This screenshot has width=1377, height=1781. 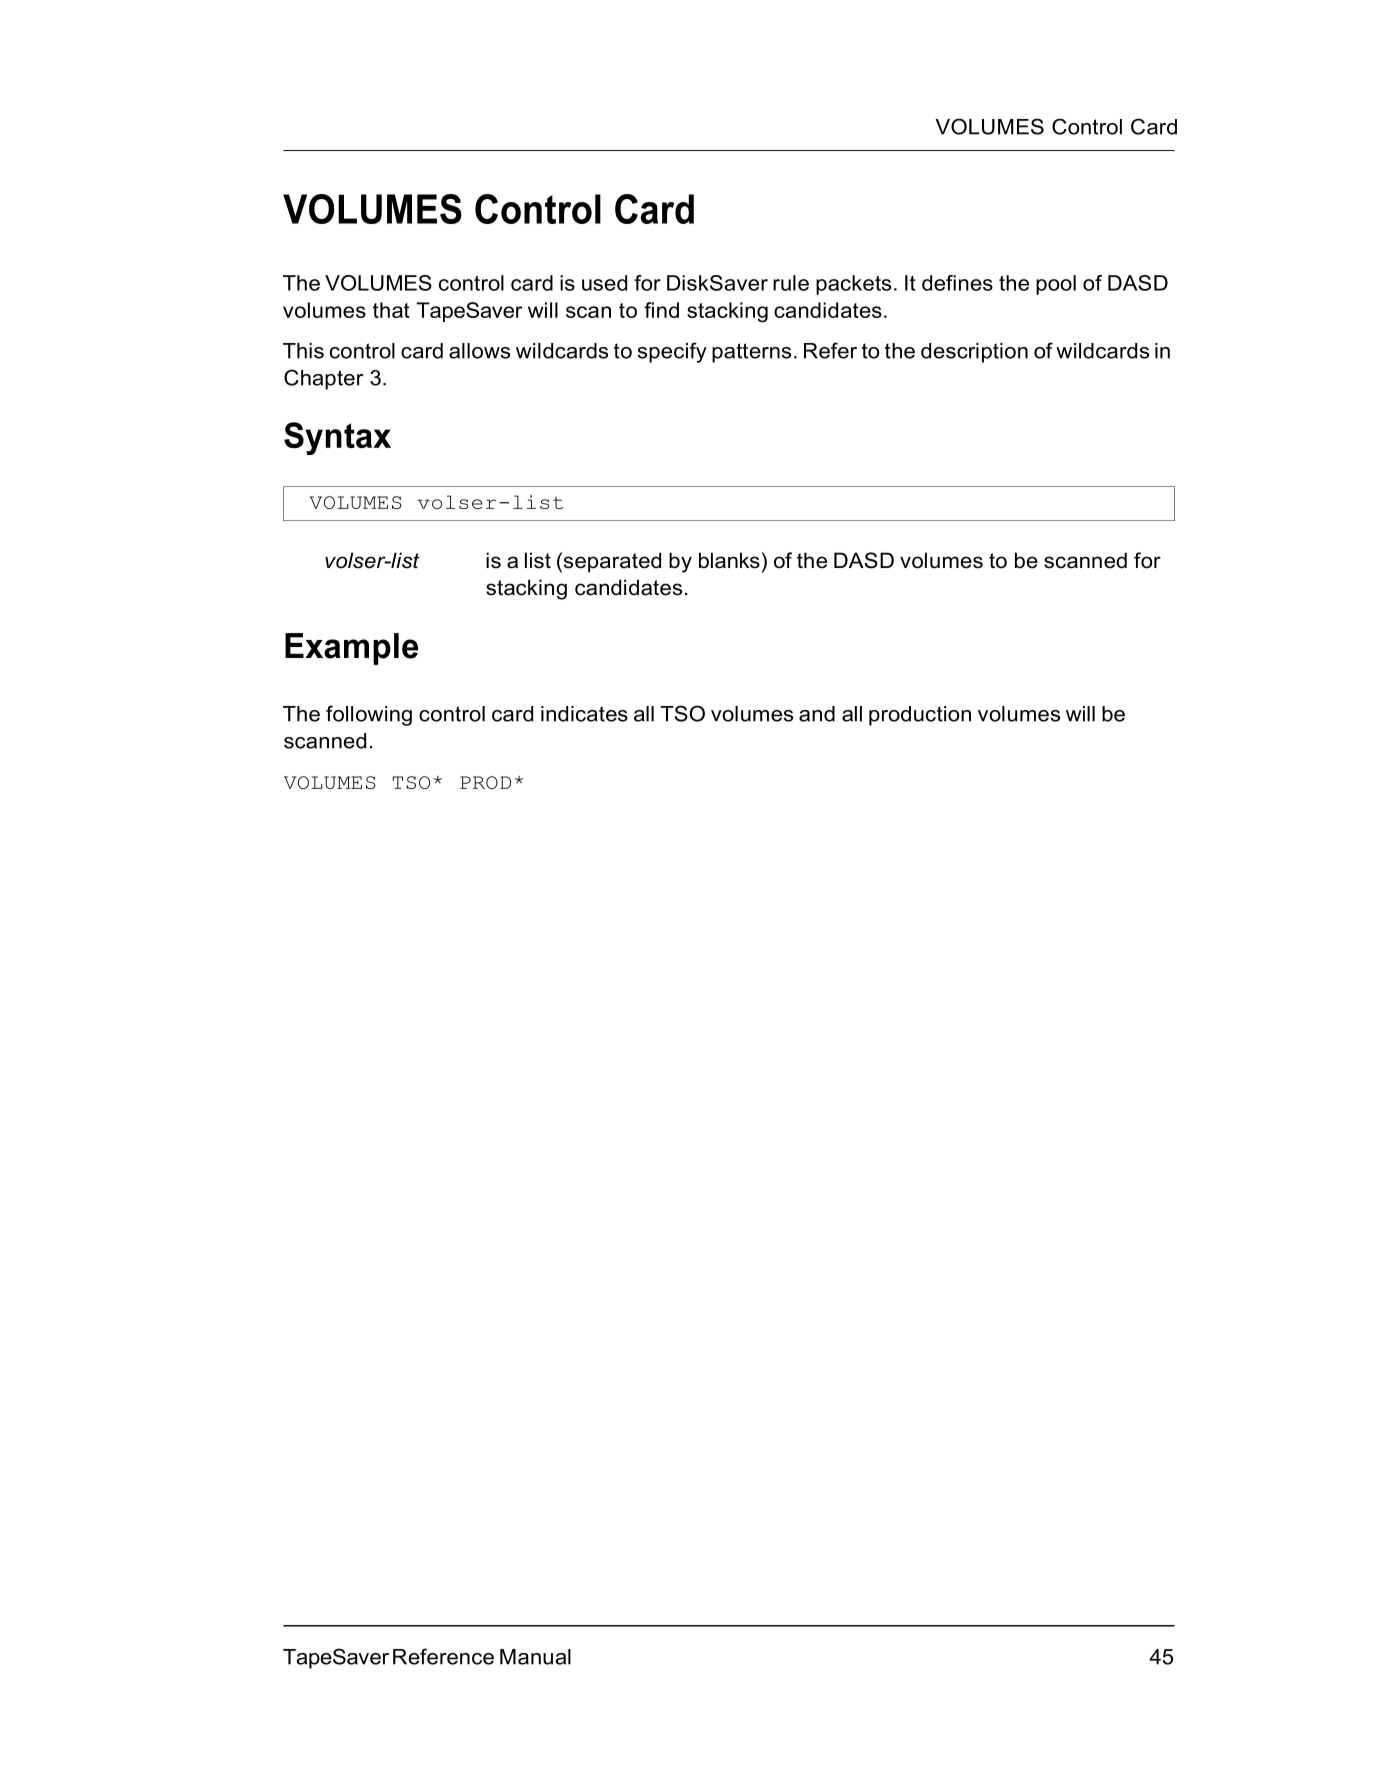 What do you see at coordinates (974, 353) in the screenshot?
I see `description` at bounding box center [974, 353].
